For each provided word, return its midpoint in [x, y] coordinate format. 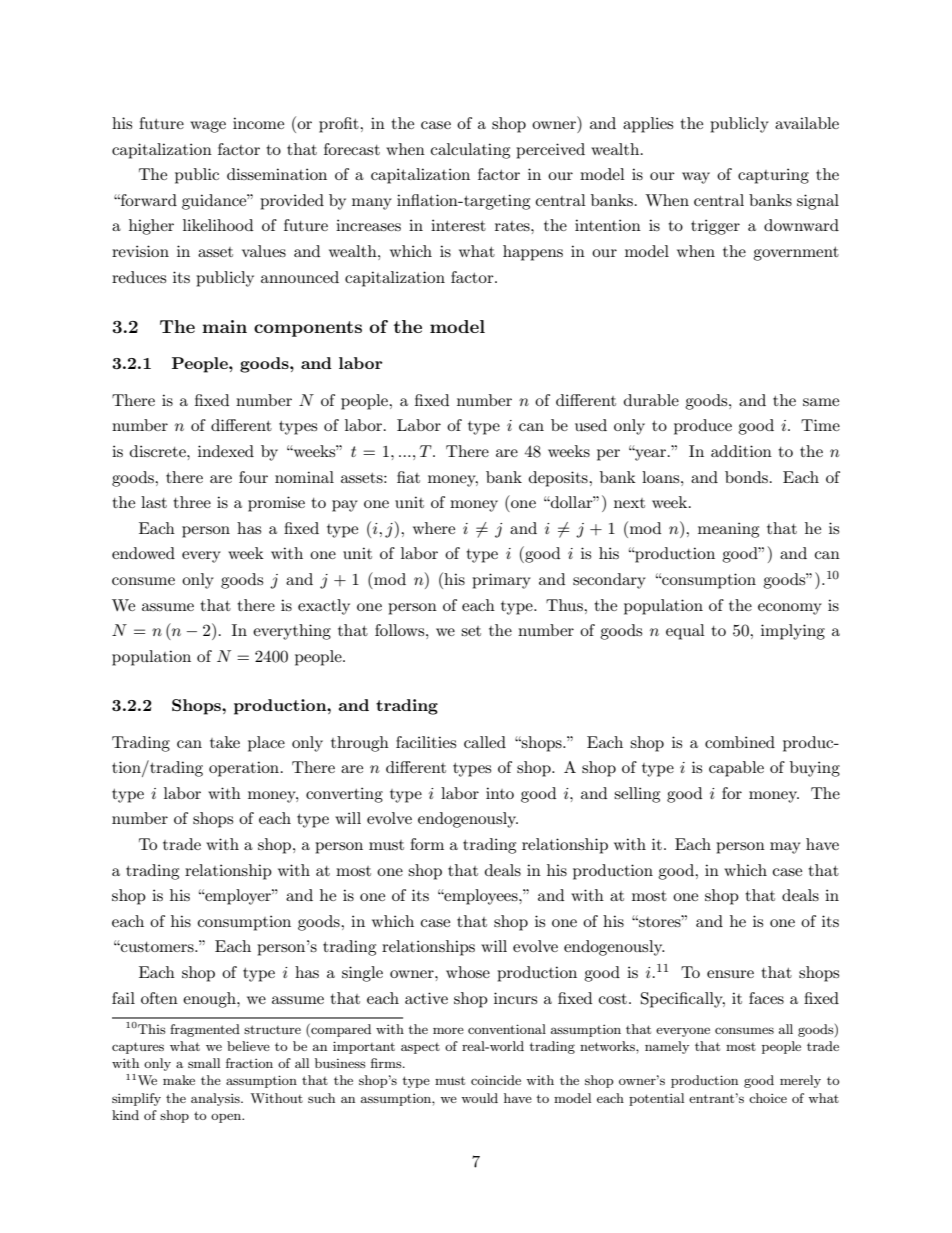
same [821, 402]
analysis [216, 1099]
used [591, 425]
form [427, 844]
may [785, 848]
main [224, 326]
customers [157, 947]
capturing [773, 176]
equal [685, 632]
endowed [143, 553]
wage [208, 127]
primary [501, 581]
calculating [470, 151]
